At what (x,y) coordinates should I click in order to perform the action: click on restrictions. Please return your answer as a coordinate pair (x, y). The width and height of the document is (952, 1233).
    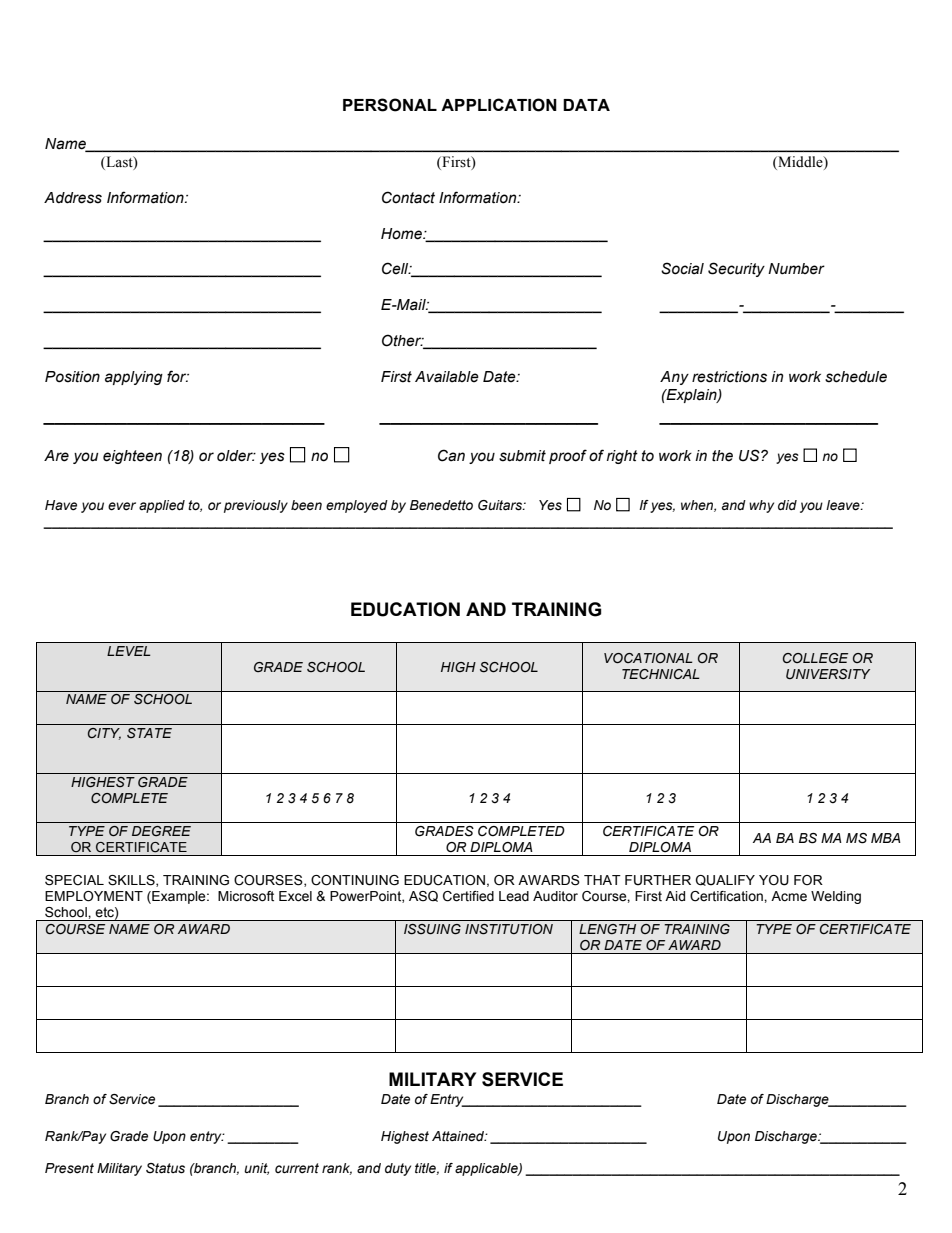
    Looking at the image, I should click on (729, 377).
